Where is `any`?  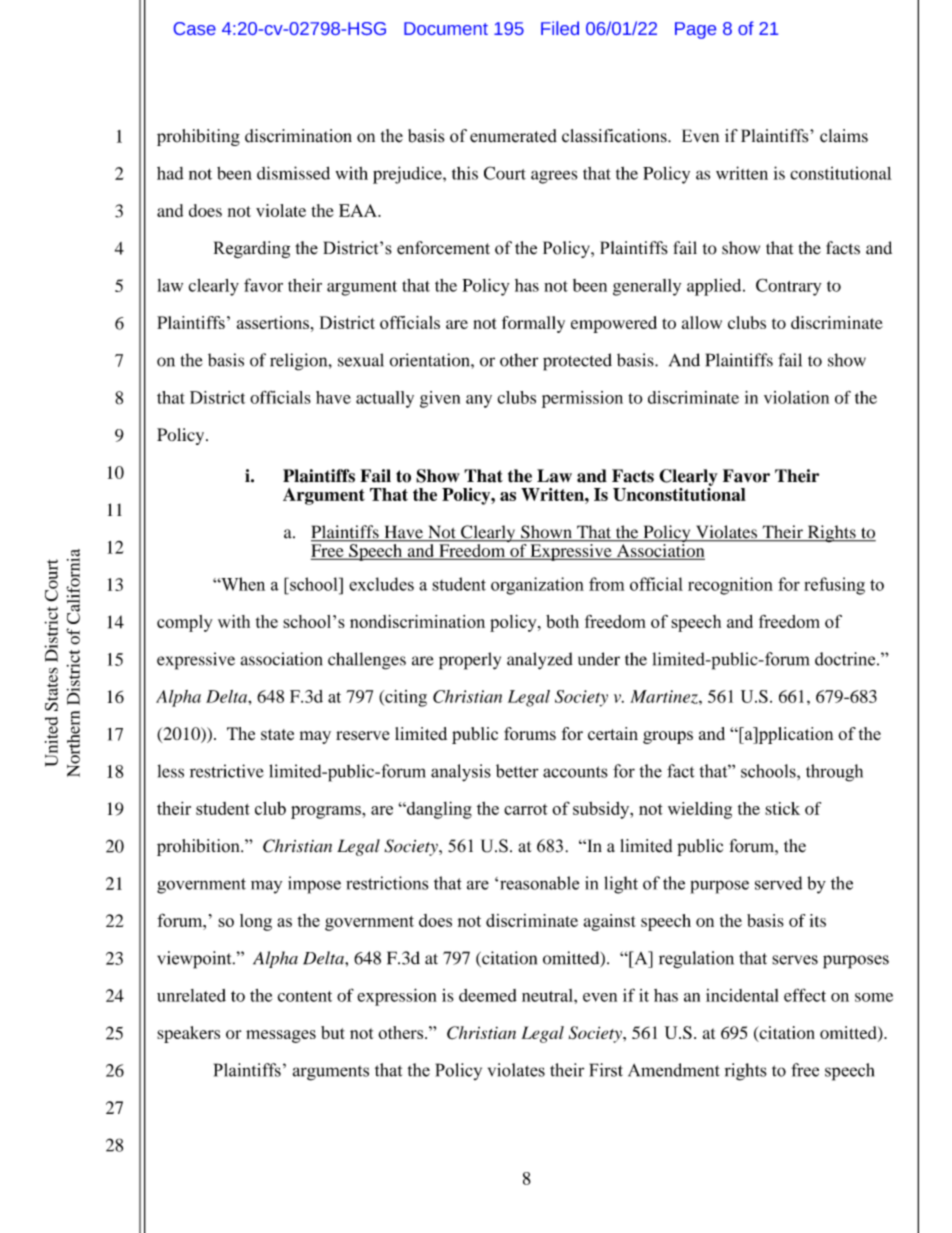
any is located at coordinates (479, 401).
